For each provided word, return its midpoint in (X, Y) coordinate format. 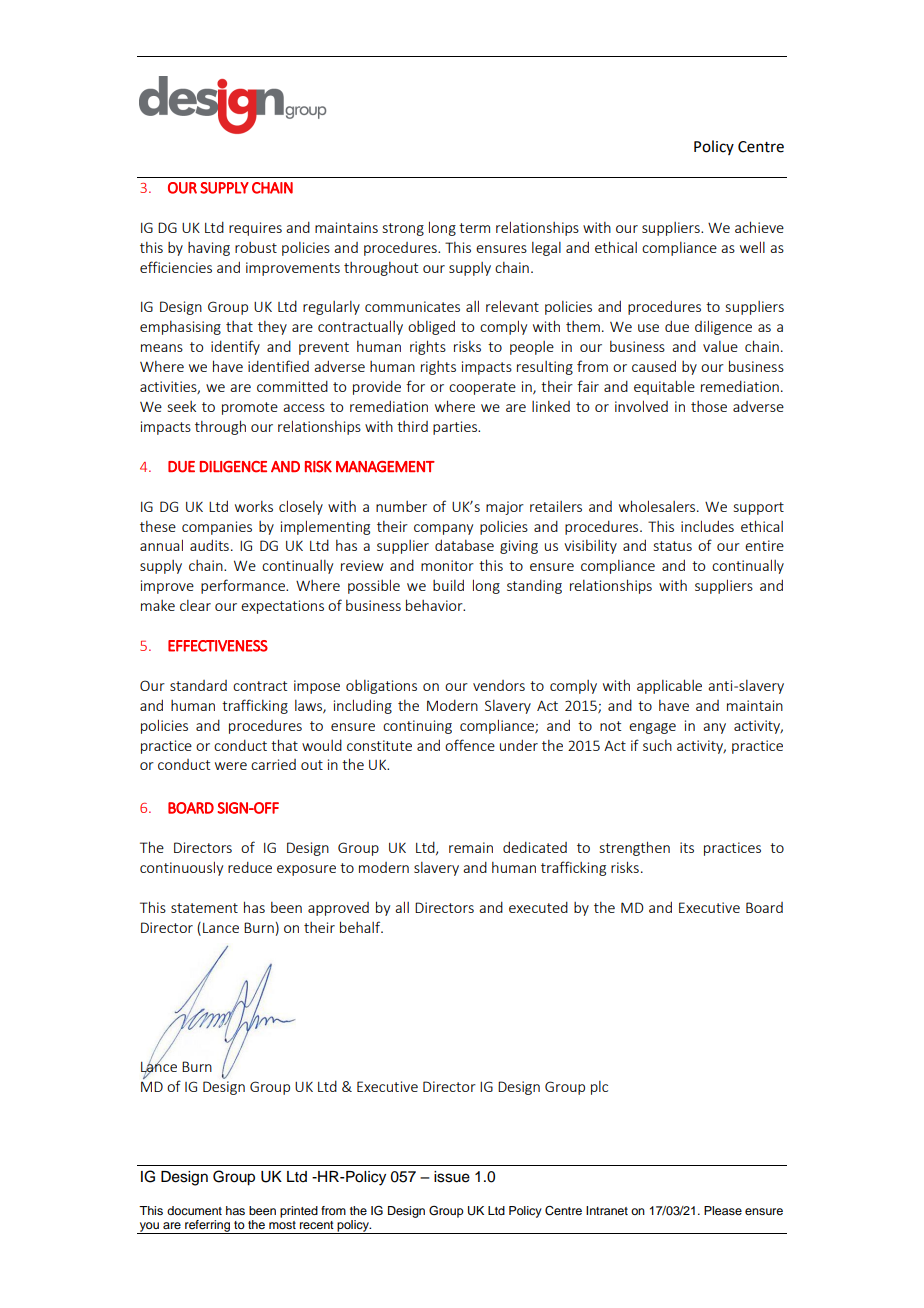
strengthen (635, 848)
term (474, 228)
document (194, 1210)
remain (471, 847)
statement (204, 908)
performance (244, 586)
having (209, 249)
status (673, 546)
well (752, 247)
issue (452, 1177)
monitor (447, 565)
